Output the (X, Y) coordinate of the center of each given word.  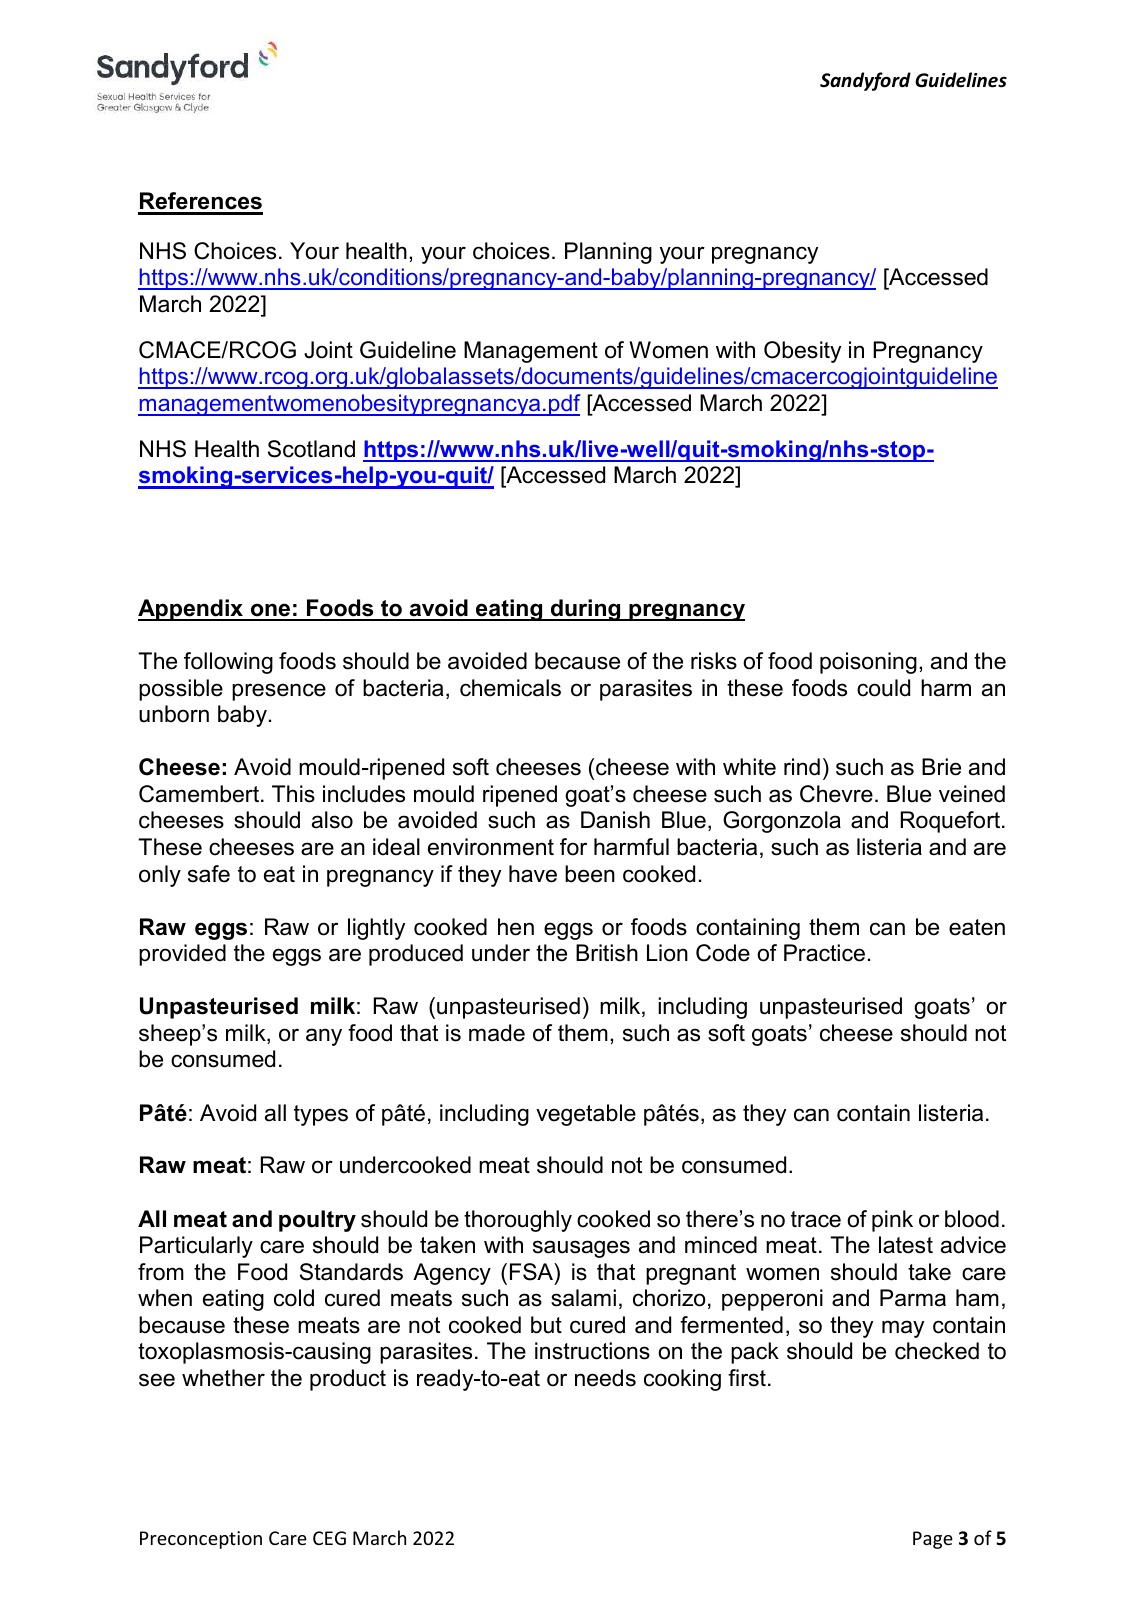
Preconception (201, 1540)
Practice (824, 953)
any (324, 1037)
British (607, 953)
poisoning (868, 663)
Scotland (311, 449)
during (586, 610)
